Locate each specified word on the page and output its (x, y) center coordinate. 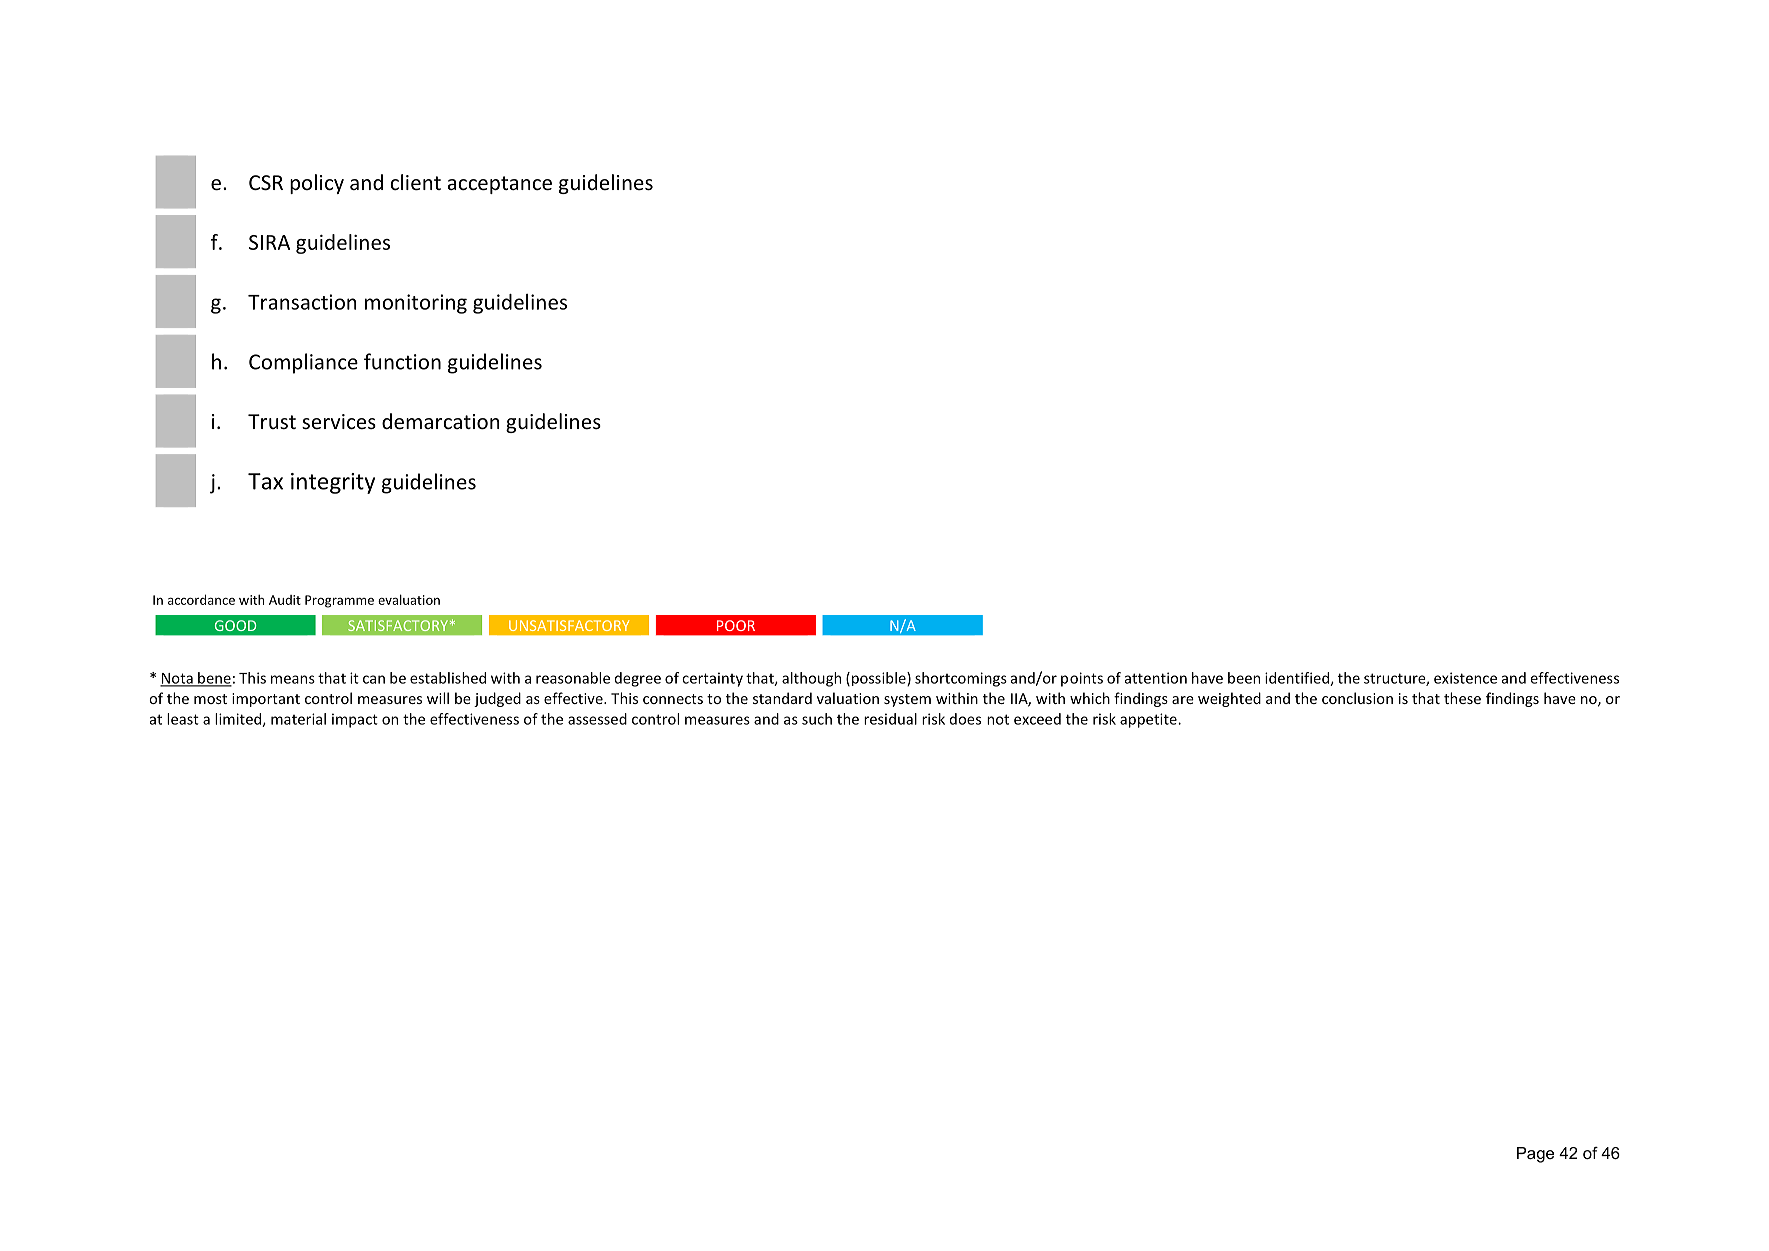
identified (1298, 679)
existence (1465, 678)
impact (355, 720)
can (374, 679)
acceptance (500, 185)
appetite (1149, 720)
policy (317, 184)
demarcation (441, 421)
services (339, 422)
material (298, 719)
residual (890, 719)
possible (878, 679)
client (415, 182)
